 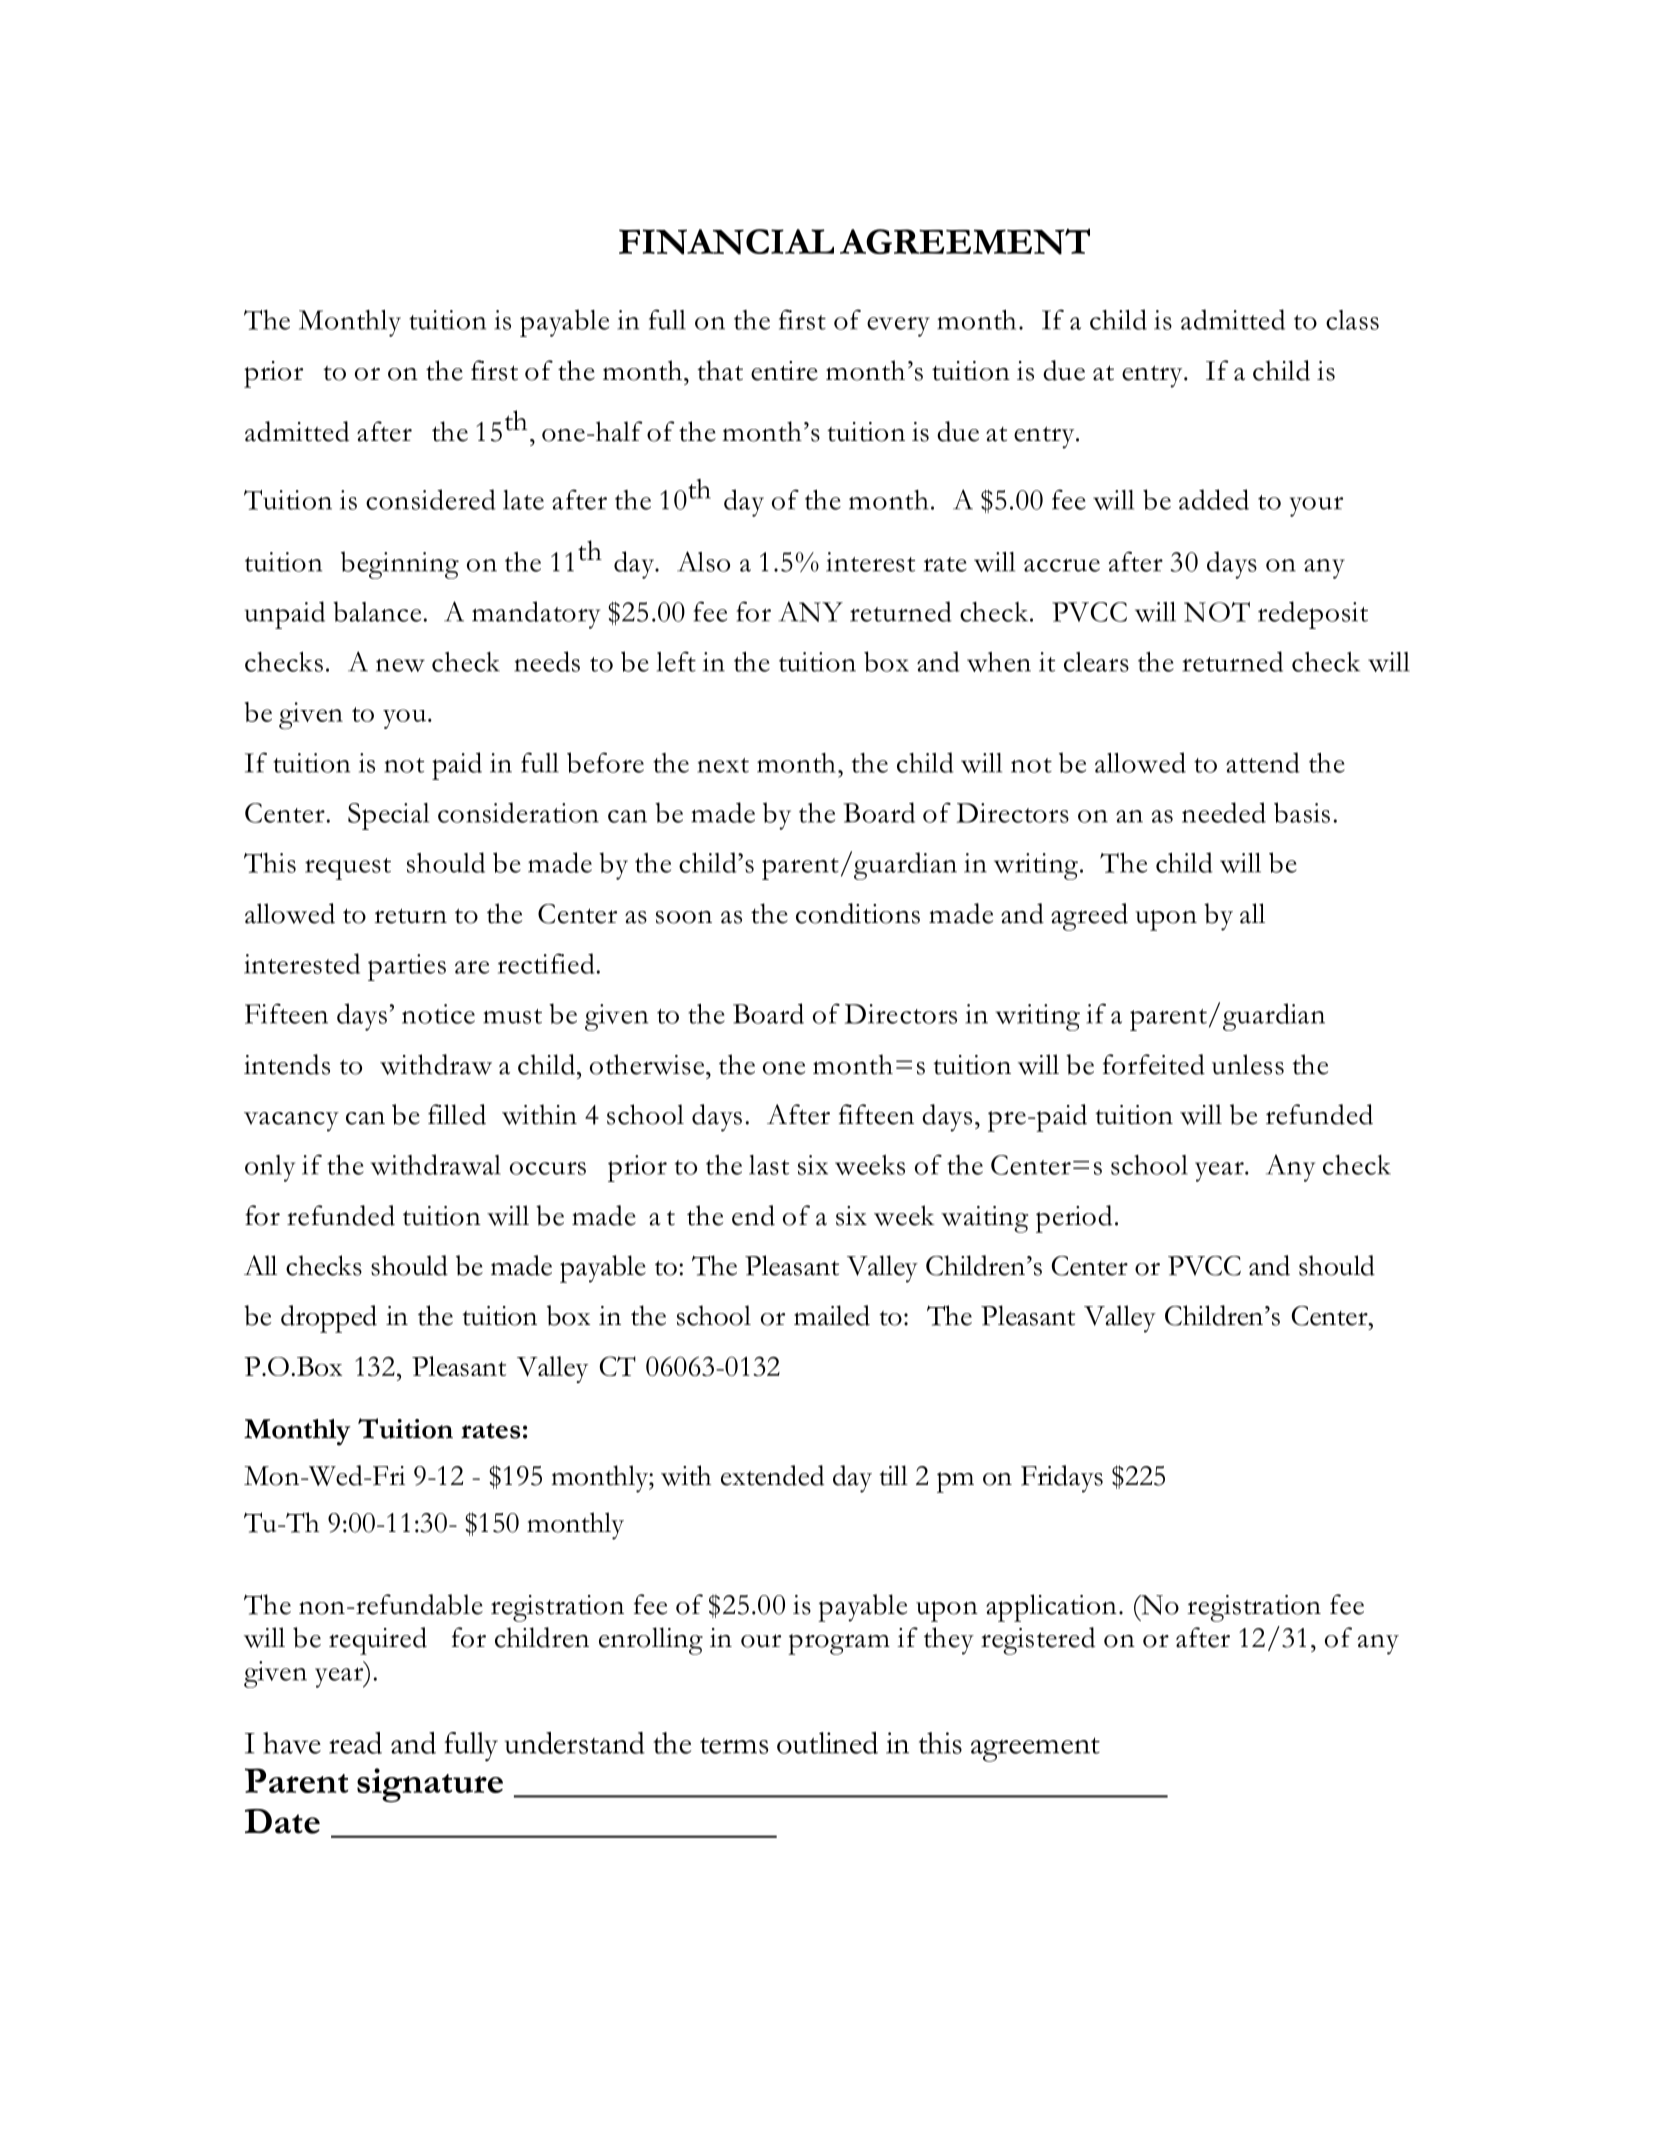 I want to click on unless, so click(x=1248, y=1064).
